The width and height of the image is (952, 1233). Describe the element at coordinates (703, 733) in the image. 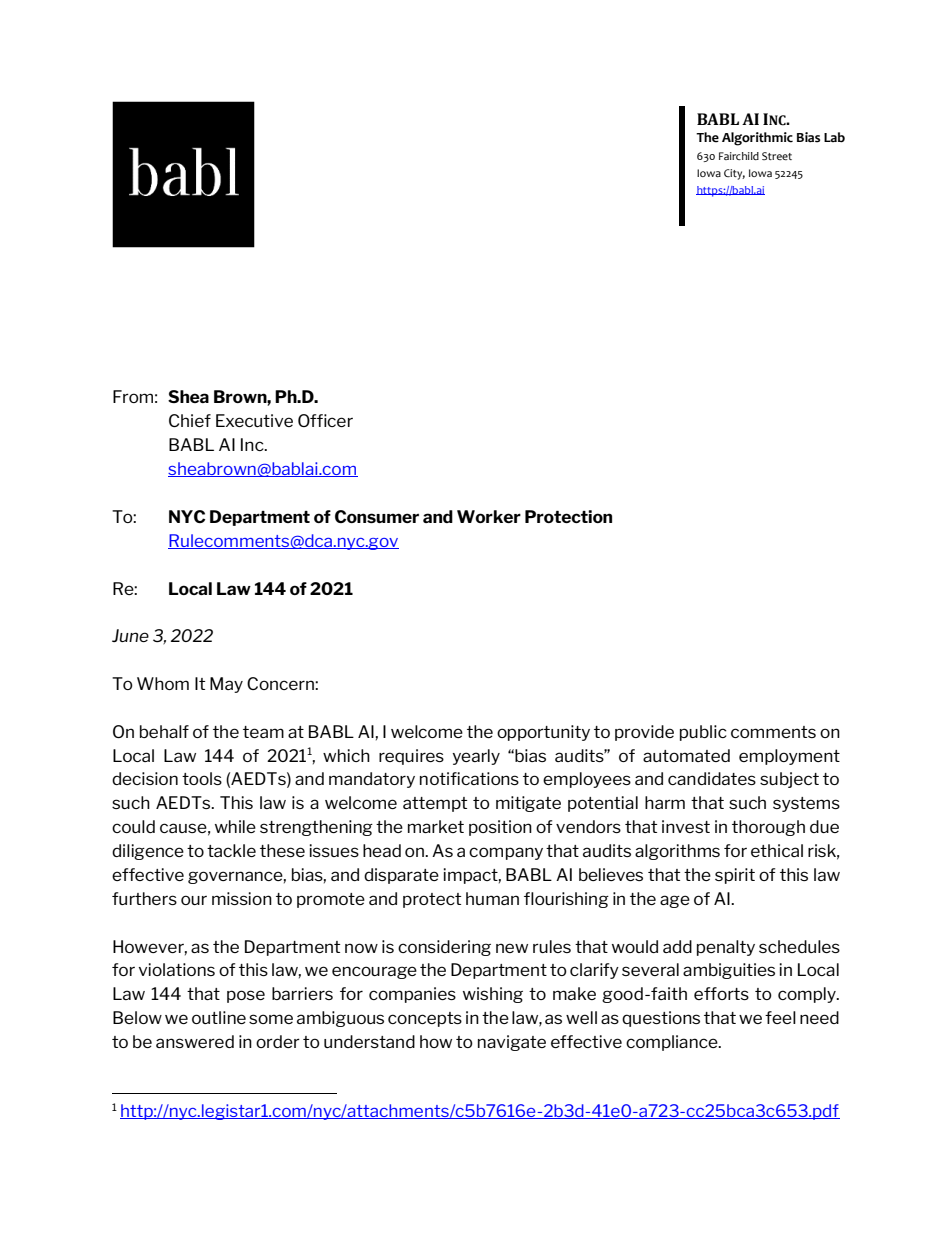

I see `public` at that location.
